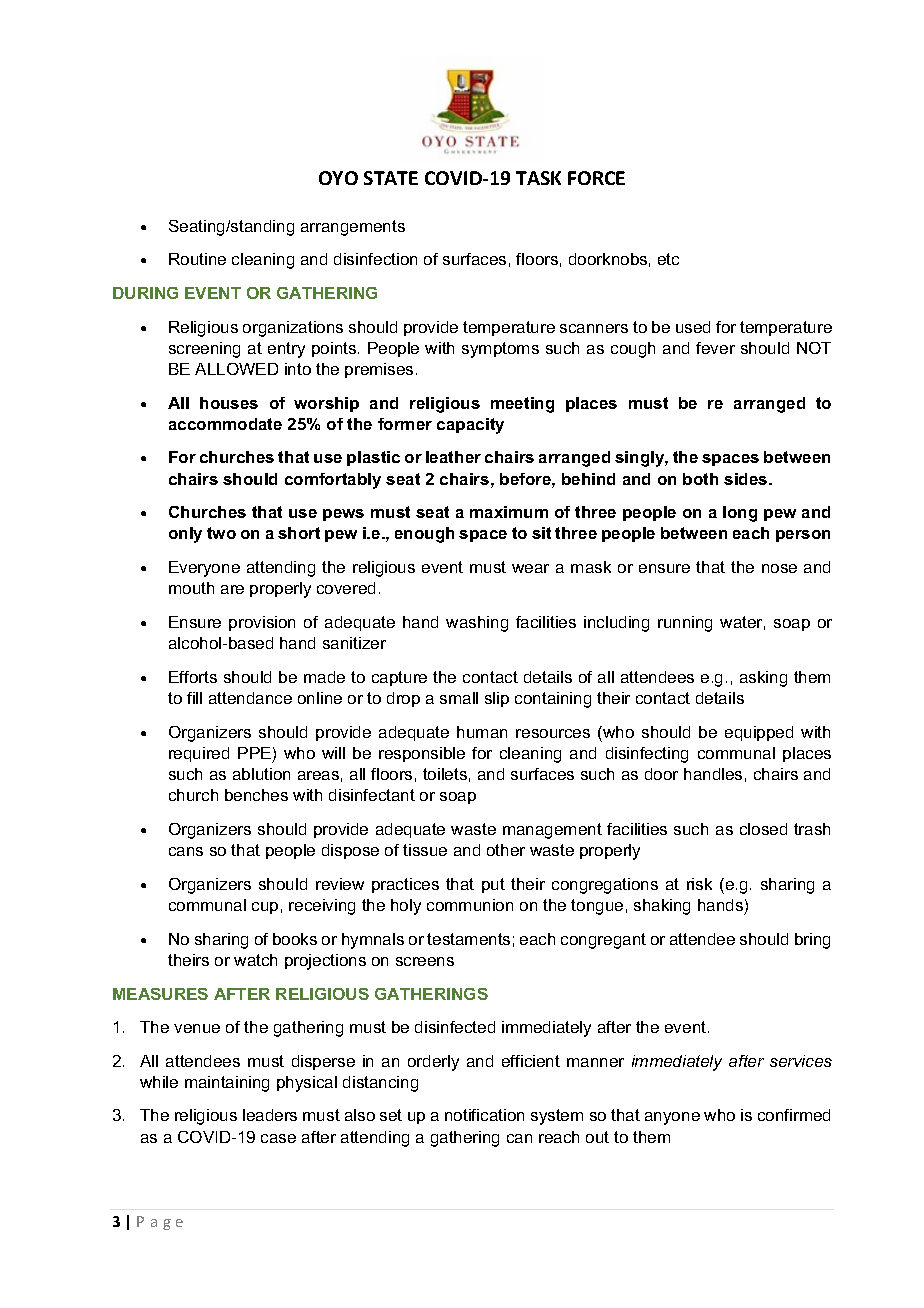 The image size is (924, 1308). What do you see at coordinates (197, 259) in the screenshot?
I see `Routine` at bounding box center [197, 259].
